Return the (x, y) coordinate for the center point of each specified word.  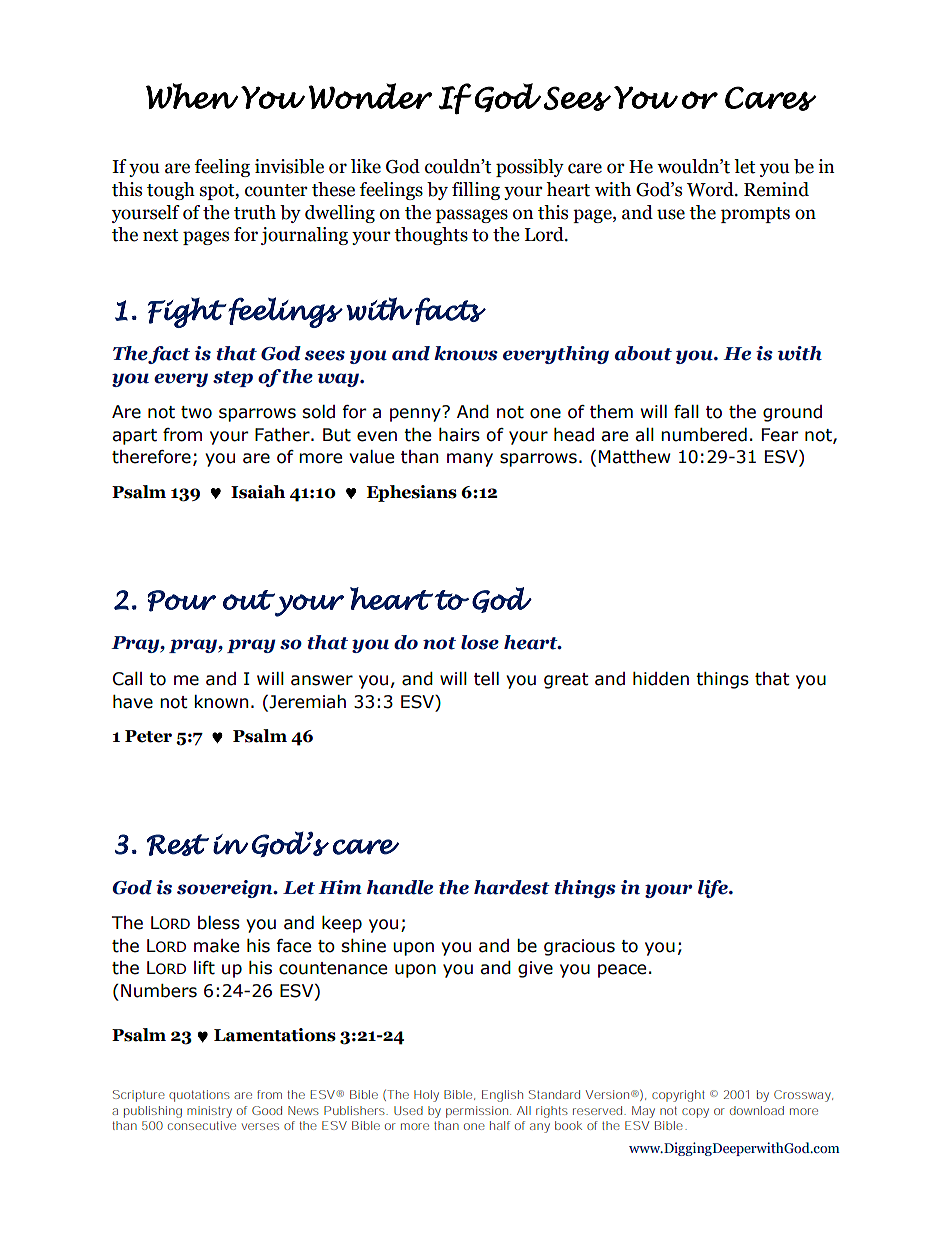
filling (476, 191)
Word (711, 189)
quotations (199, 1096)
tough (171, 191)
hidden (661, 679)
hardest (512, 887)
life (714, 889)
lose (480, 642)
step (233, 379)
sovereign (226, 889)
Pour (181, 601)
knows (466, 353)
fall (686, 412)
